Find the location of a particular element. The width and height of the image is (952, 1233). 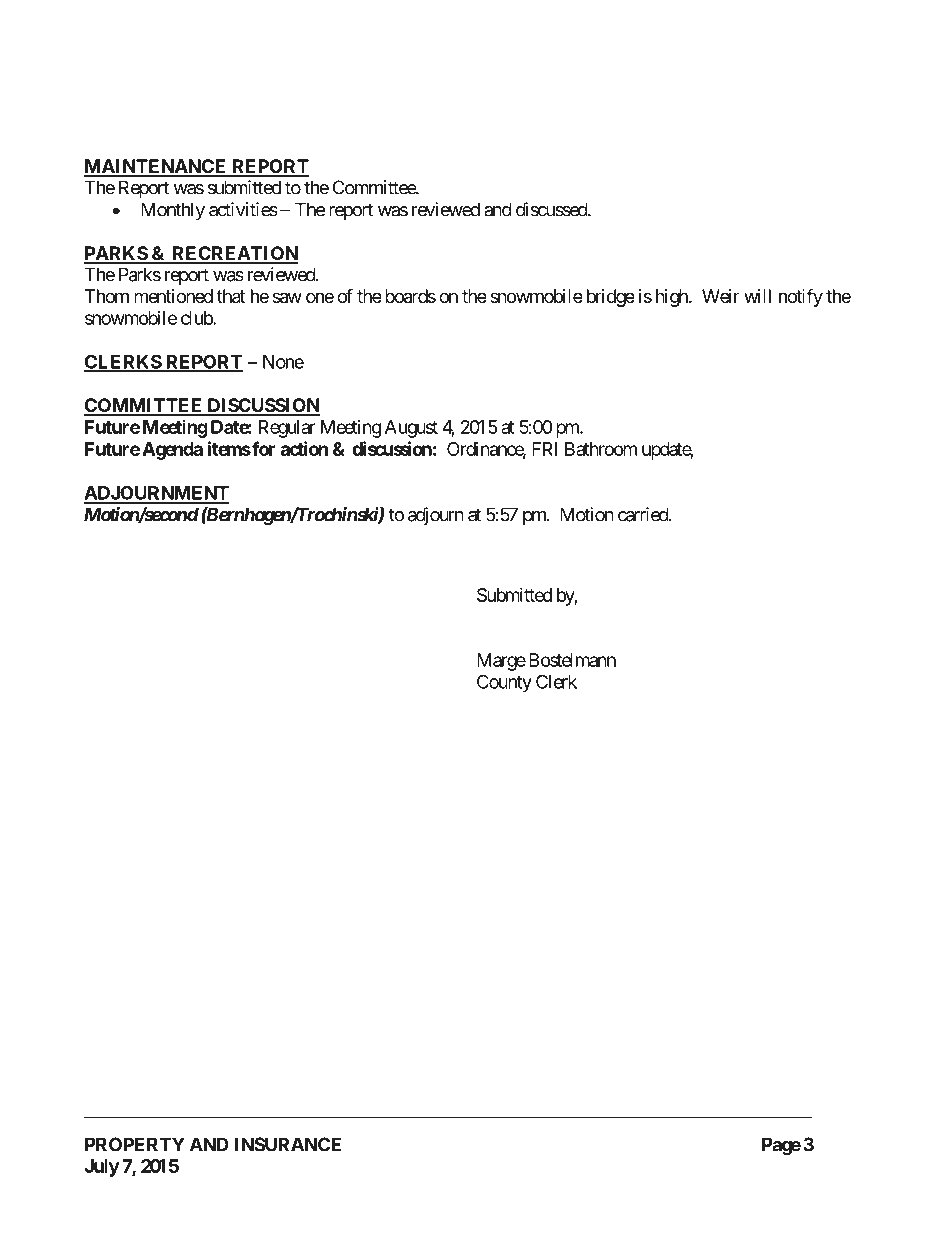

INSURANCE is located at coordinates (287, 1144).
